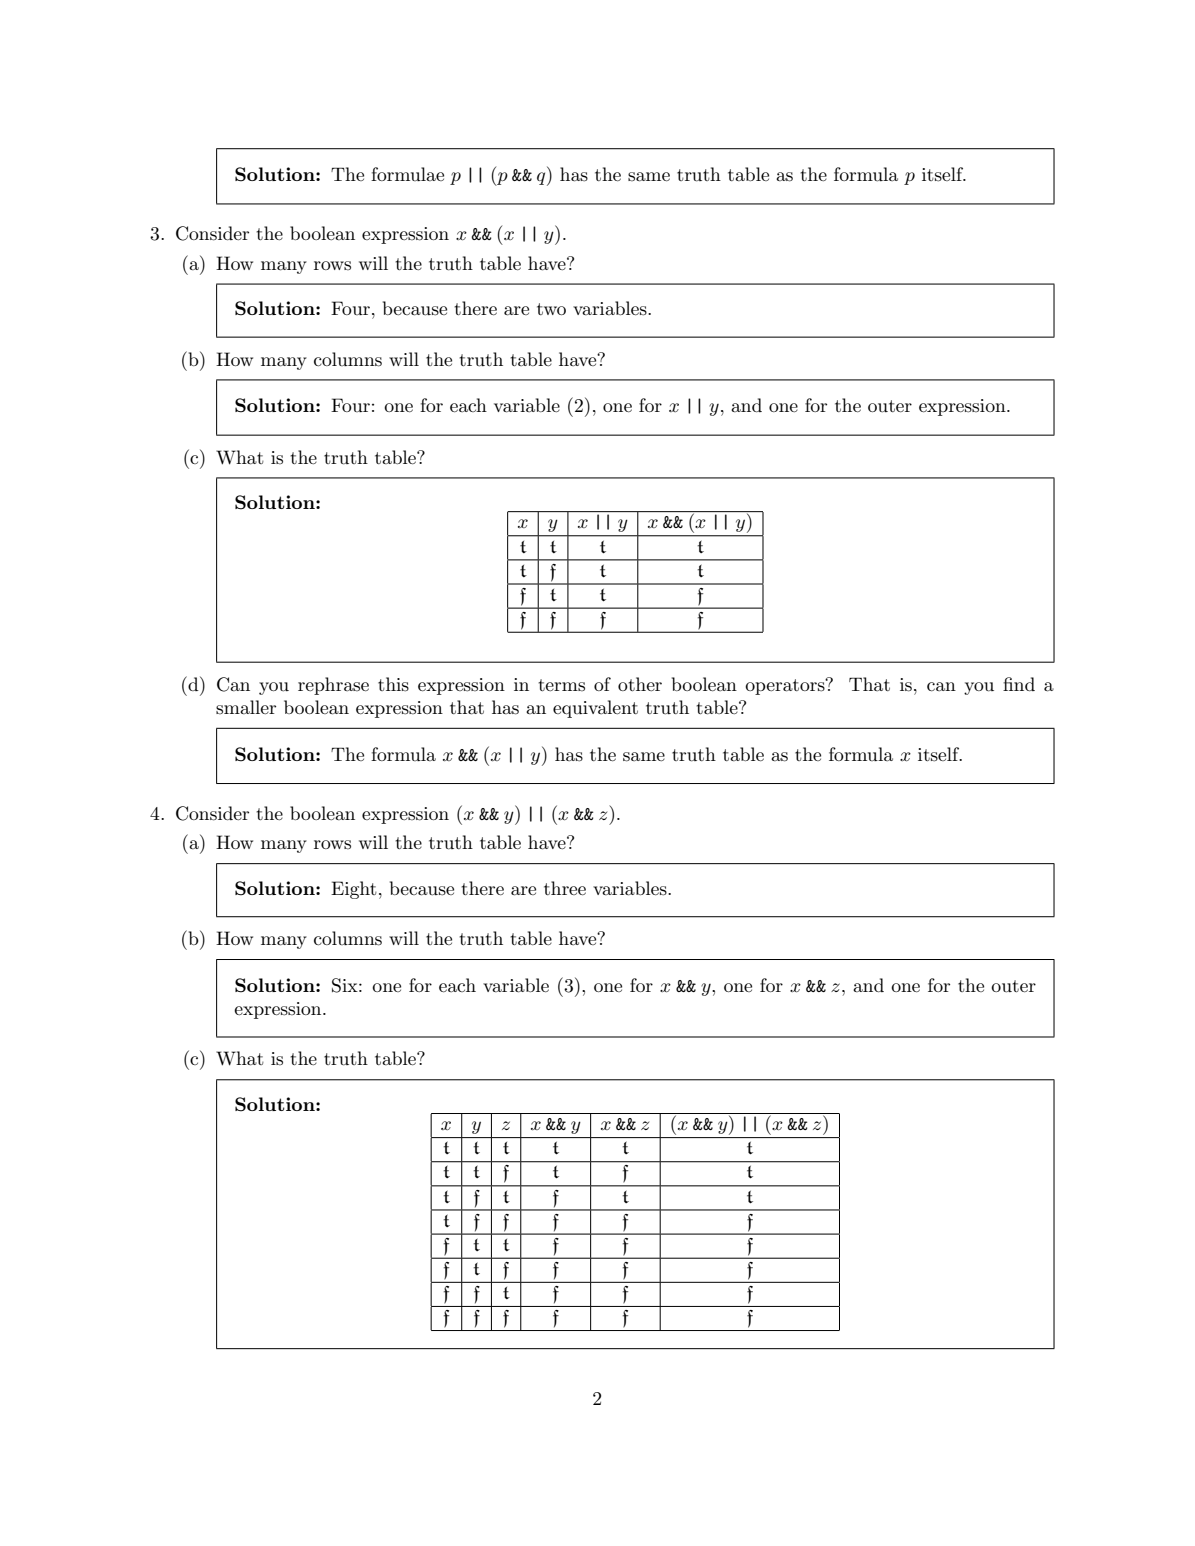 The image size is (1195, 1546). Describe the element at coordinates (786, 686) in the image. I see `operators` at that location.
